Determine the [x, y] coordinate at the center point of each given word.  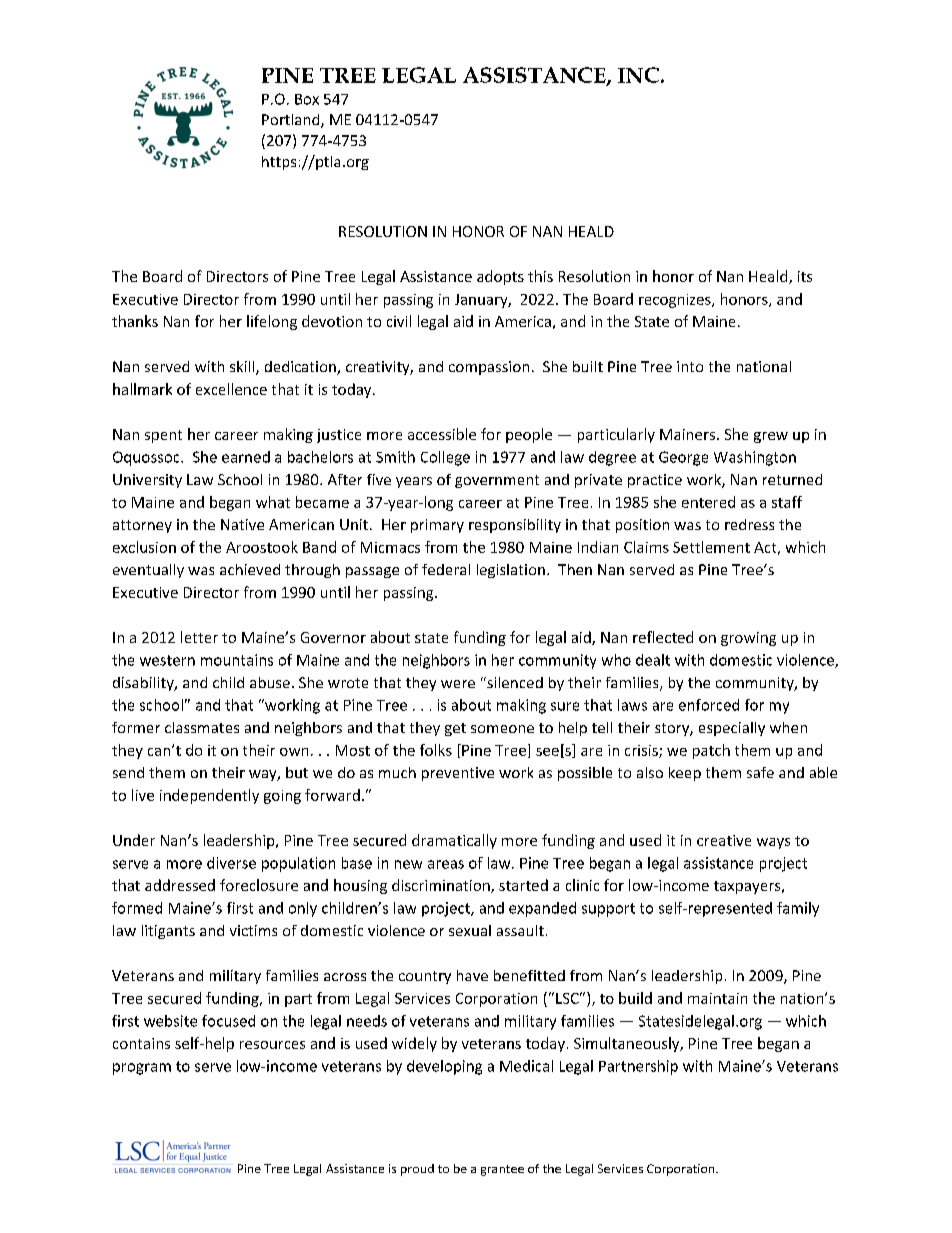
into [690, 366]
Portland [292, 121]
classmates [202, 727]
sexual [470, 930]
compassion [489, 368]
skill [243, 368]
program [142, 1069]
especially [732, 729]
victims [253, 930]
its [805, 276]
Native [242, 524]
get [455, 729]
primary [437, 526]
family [798, 909]
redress [749, 524]
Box [307, 99]
